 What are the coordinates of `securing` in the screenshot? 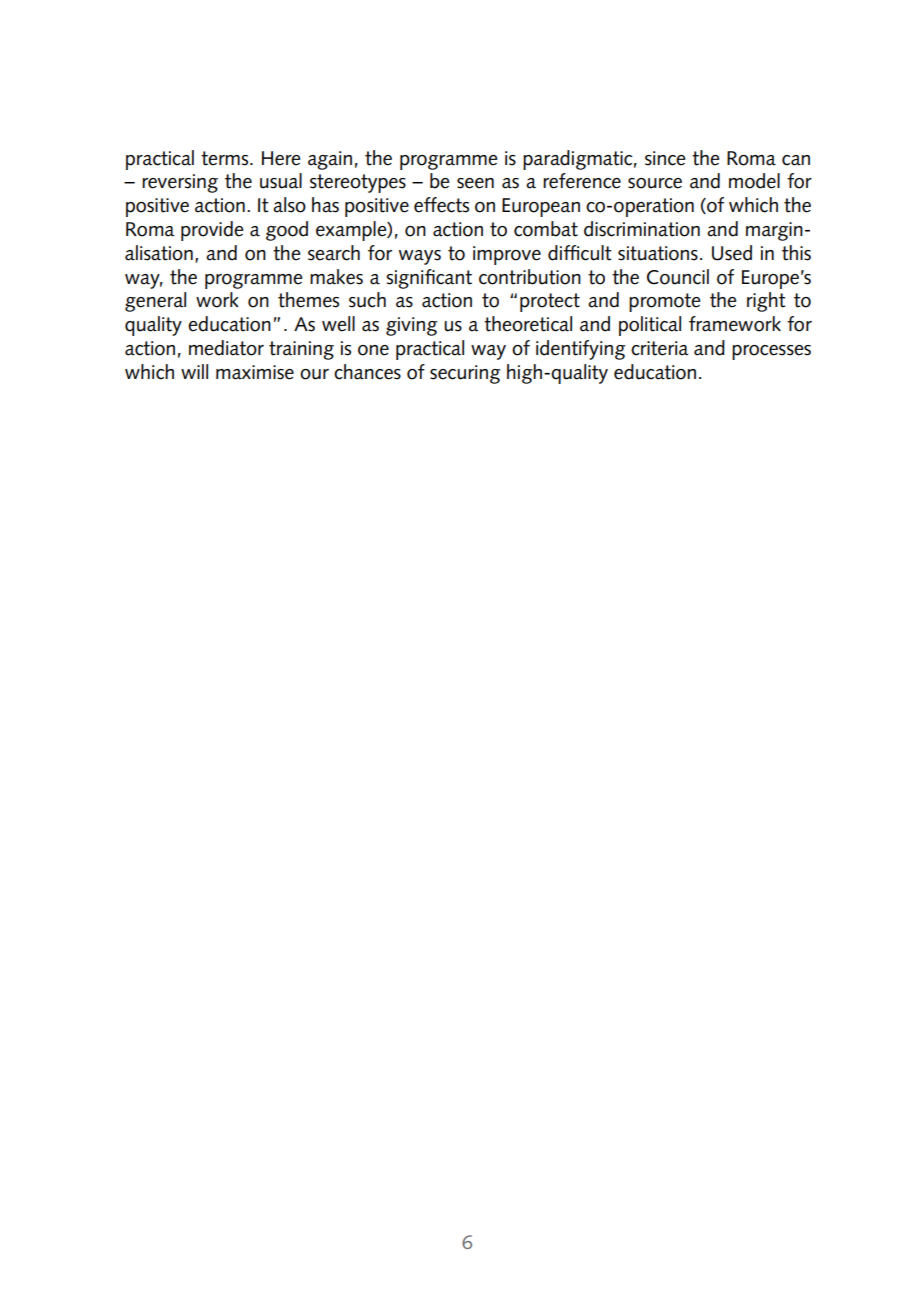 It's located at (465, 374).
